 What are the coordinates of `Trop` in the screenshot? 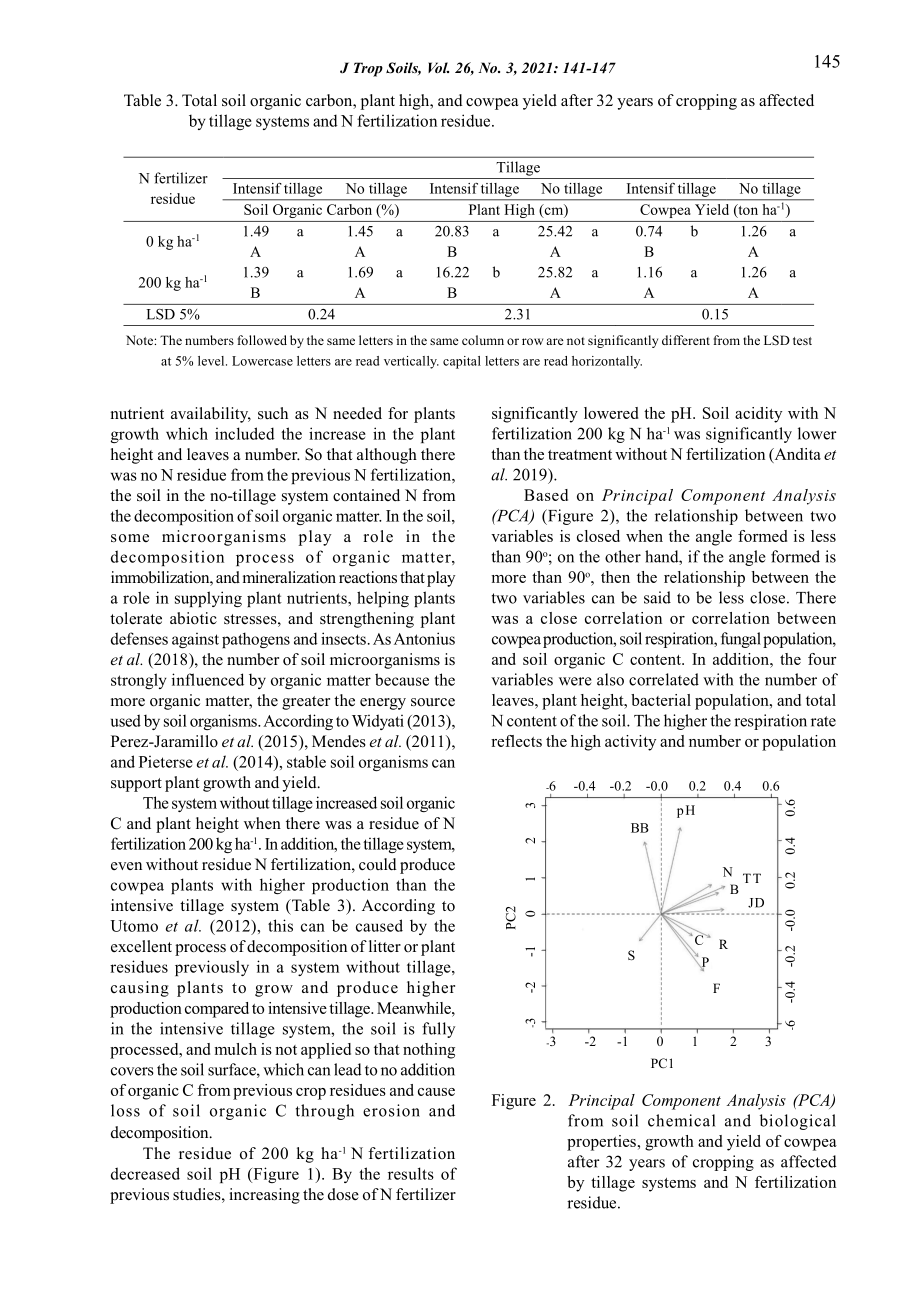 It's located at (368, 69).
